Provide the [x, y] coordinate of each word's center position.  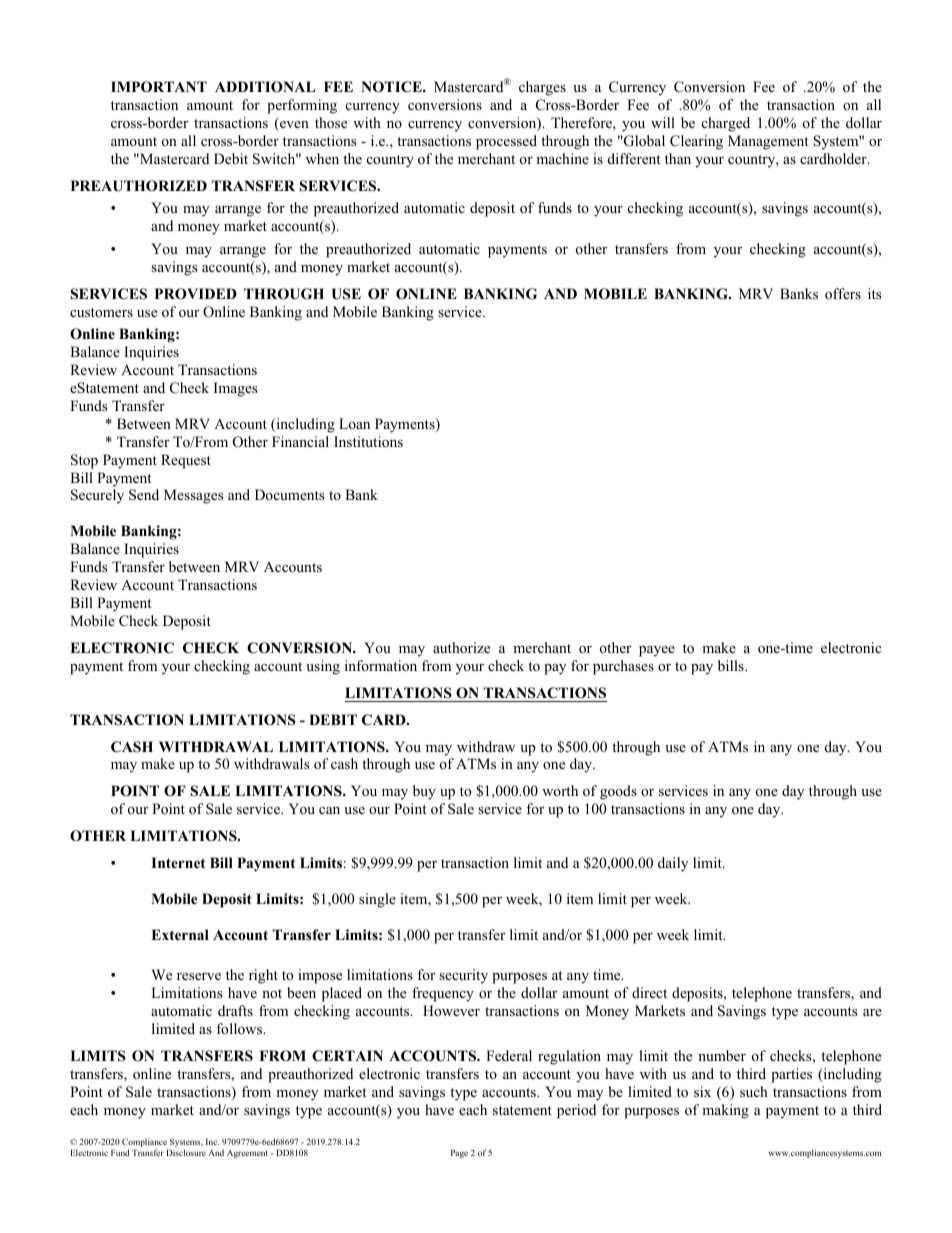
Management [768, 142]
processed [506, 142]
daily [673, 864]
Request [186, 461]
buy [424, 792]
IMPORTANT [159, 87]
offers [843, 294]
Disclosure [186, 1152]
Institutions [368, 442]
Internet [178, 862]
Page [459, 1154]
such [754, 1091]
